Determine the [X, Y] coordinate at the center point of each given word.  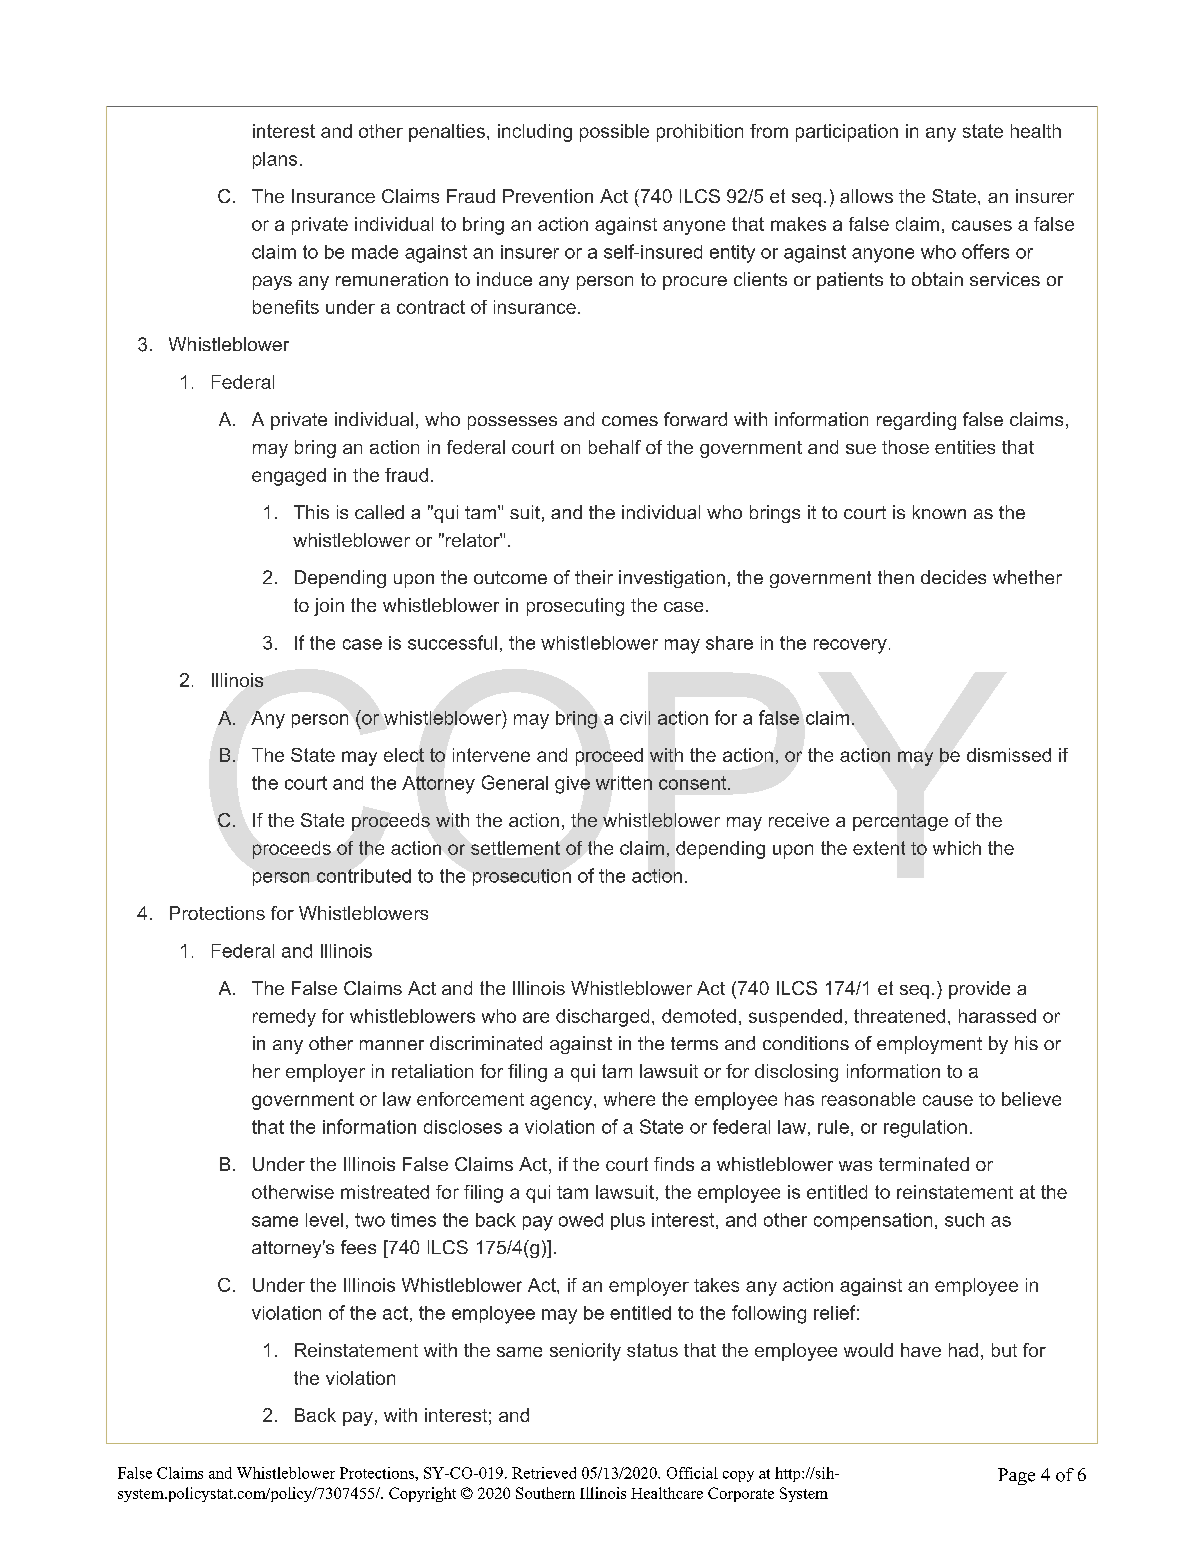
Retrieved [544, 1473]
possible [614, 133]
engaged [289, 477]
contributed [364, 876]
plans [275, 160]
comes [630, 421]
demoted [699, 1016]
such [964, 1220]
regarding [916, 421]
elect [404, 755]
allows [866, 196]
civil [635, 718]
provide [979, 990]
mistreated [385, 1192]
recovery [850, 646]
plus [628, 1221]
